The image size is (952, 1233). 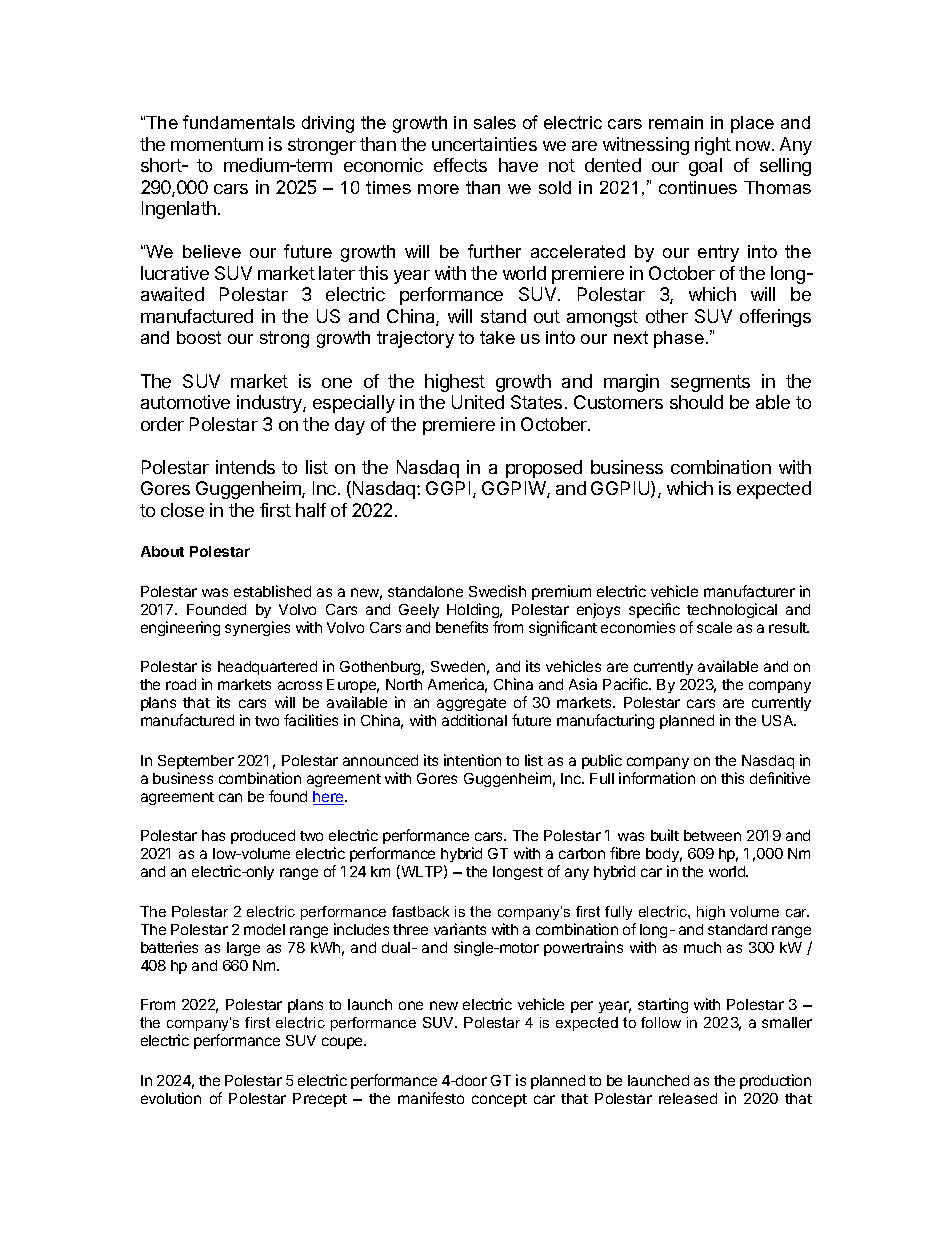 I want to click on segments, so click(x=710, y=383).
